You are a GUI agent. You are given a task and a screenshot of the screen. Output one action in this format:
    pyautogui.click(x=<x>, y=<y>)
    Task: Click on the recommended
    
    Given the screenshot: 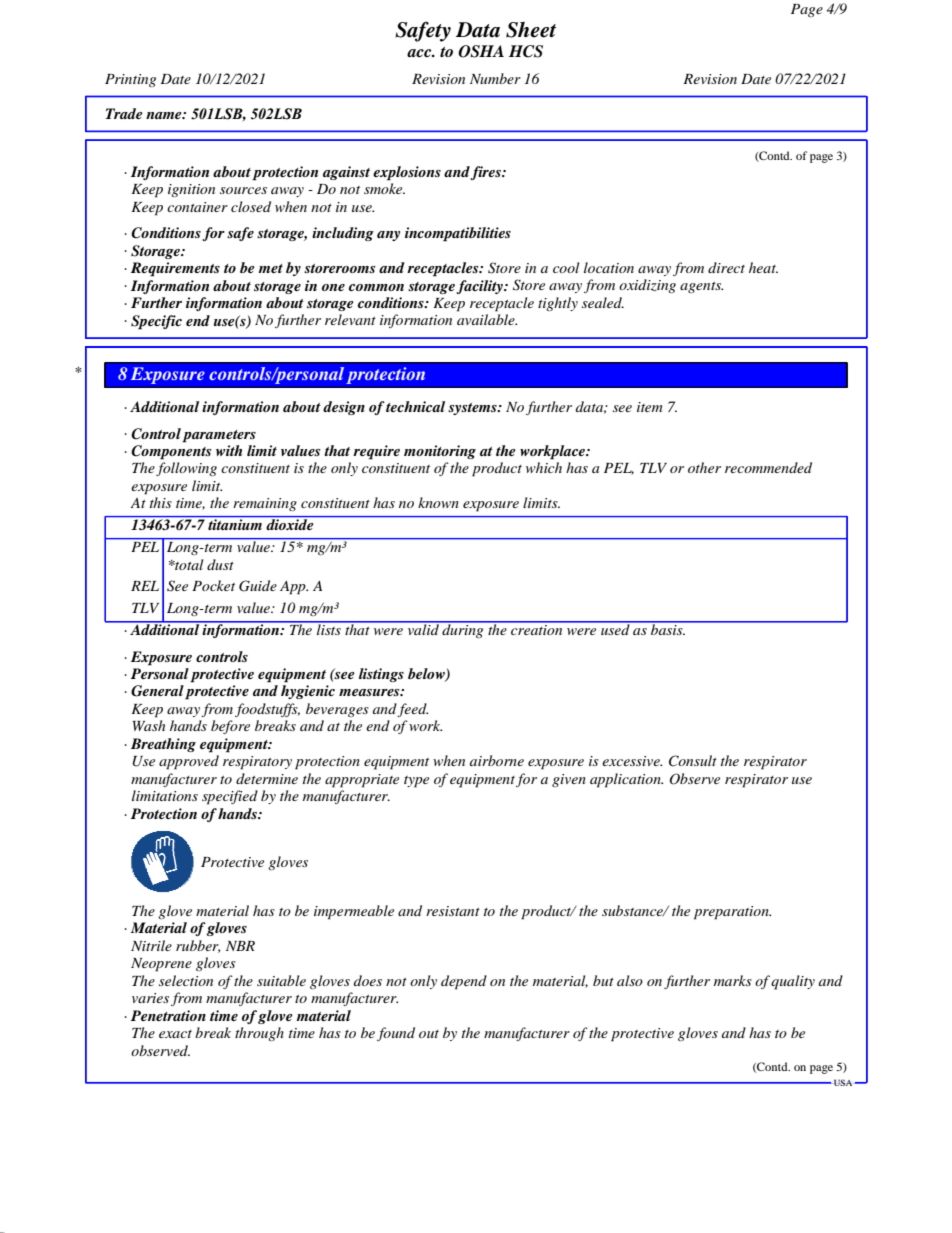 What is the action you would take?
    pyautogui.click(x=768, y=467)
